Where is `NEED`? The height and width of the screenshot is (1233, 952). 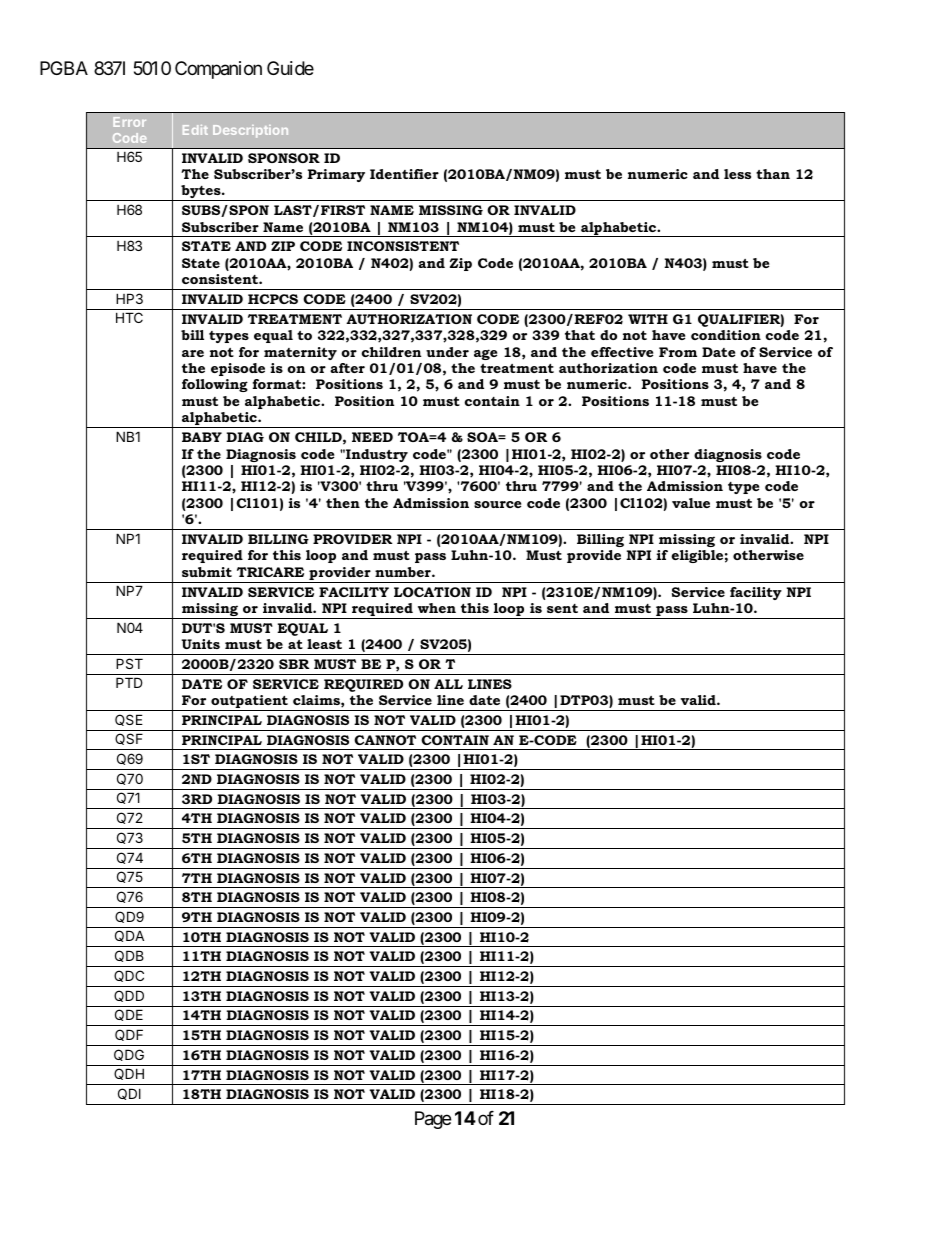 NEED is located at coordinates (372, 437).
